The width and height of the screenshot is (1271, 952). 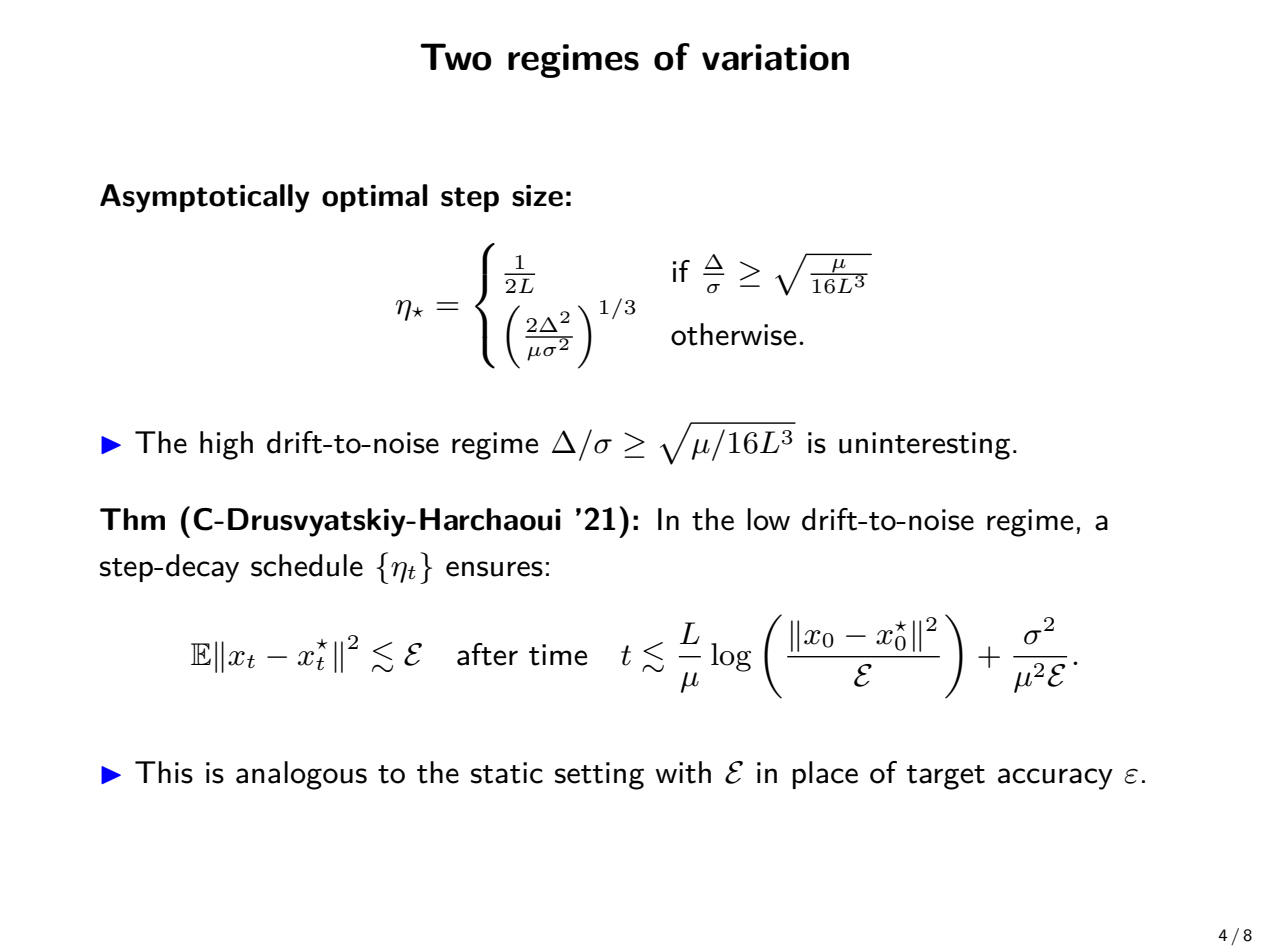 I want to click on target, so click(x=945, y=777).
